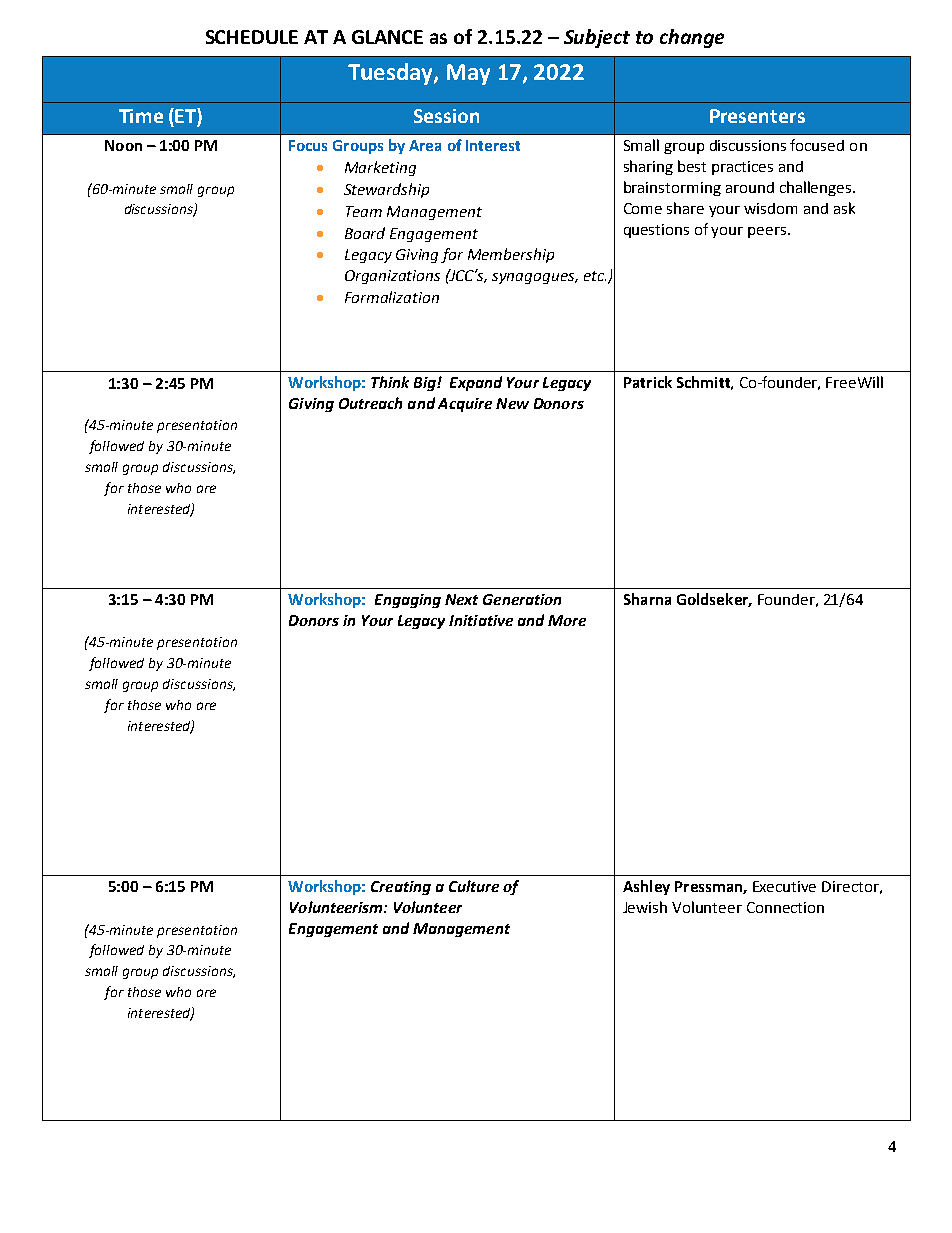 The width and height of the document is (952, 1233). I want to click on Executive, so click(784, 886).
